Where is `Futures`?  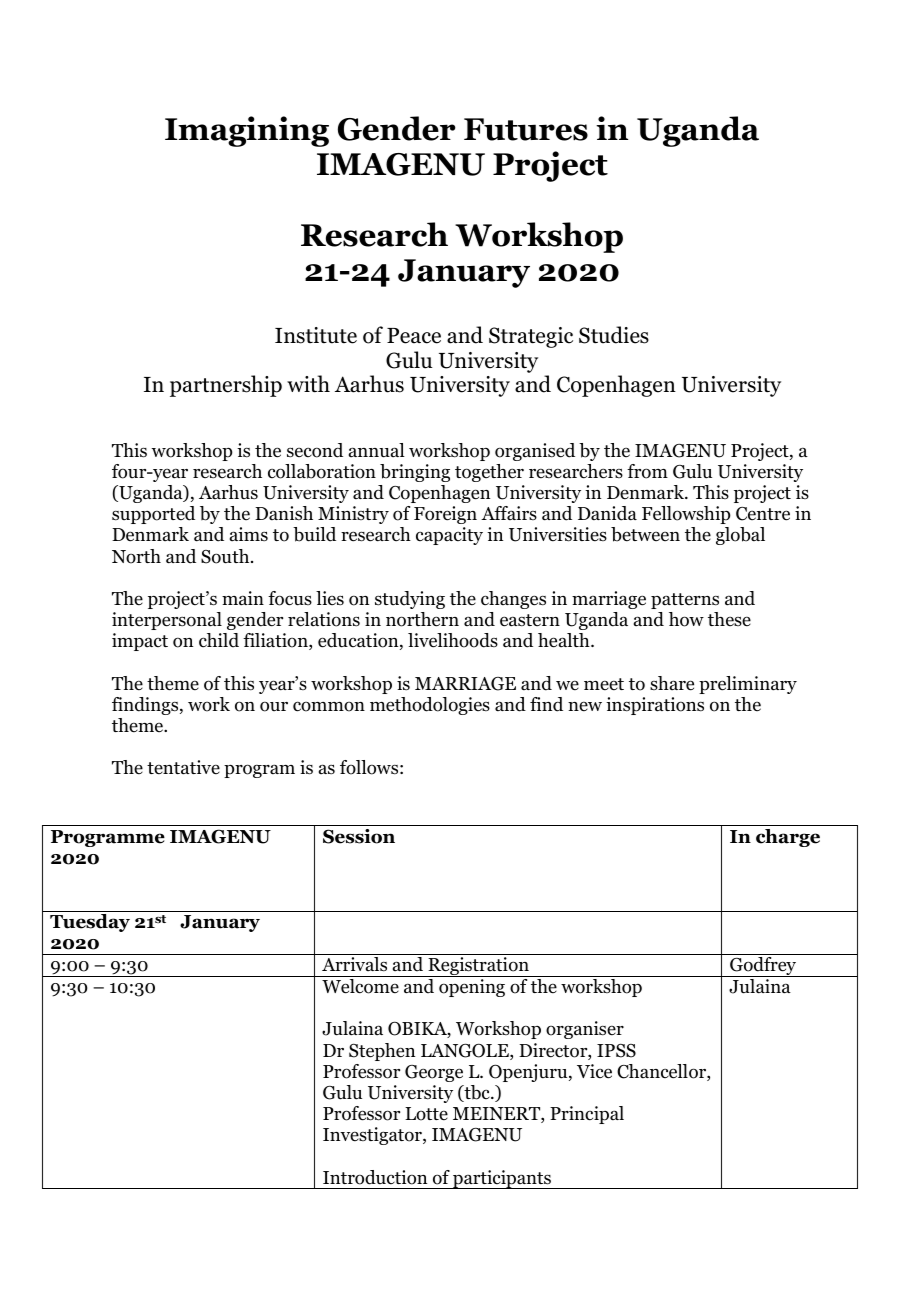 Futures is located at coordinates (526, 129).
